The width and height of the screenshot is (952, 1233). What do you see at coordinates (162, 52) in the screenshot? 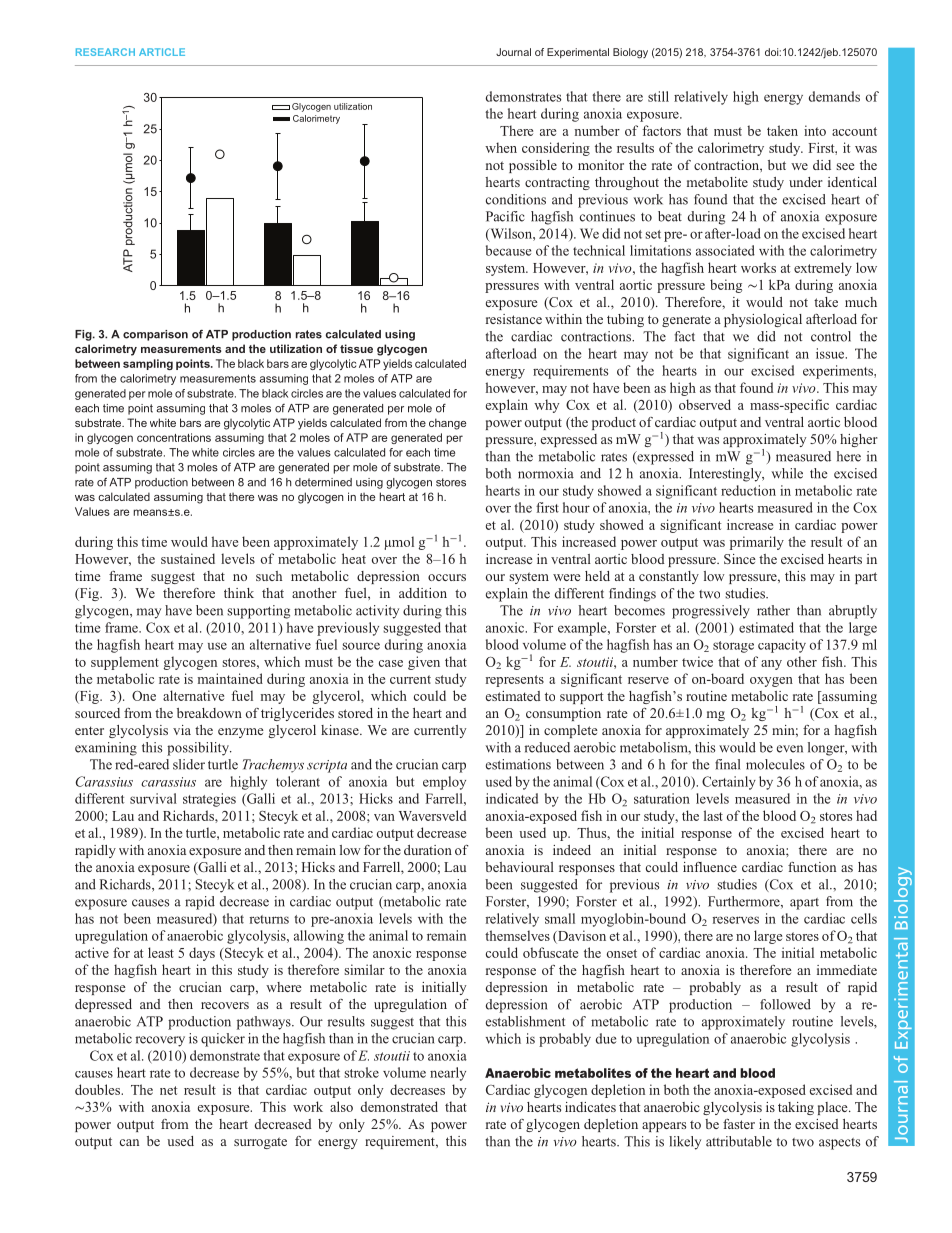
I see `ARTICLE` at bounding box center [162, 52].
